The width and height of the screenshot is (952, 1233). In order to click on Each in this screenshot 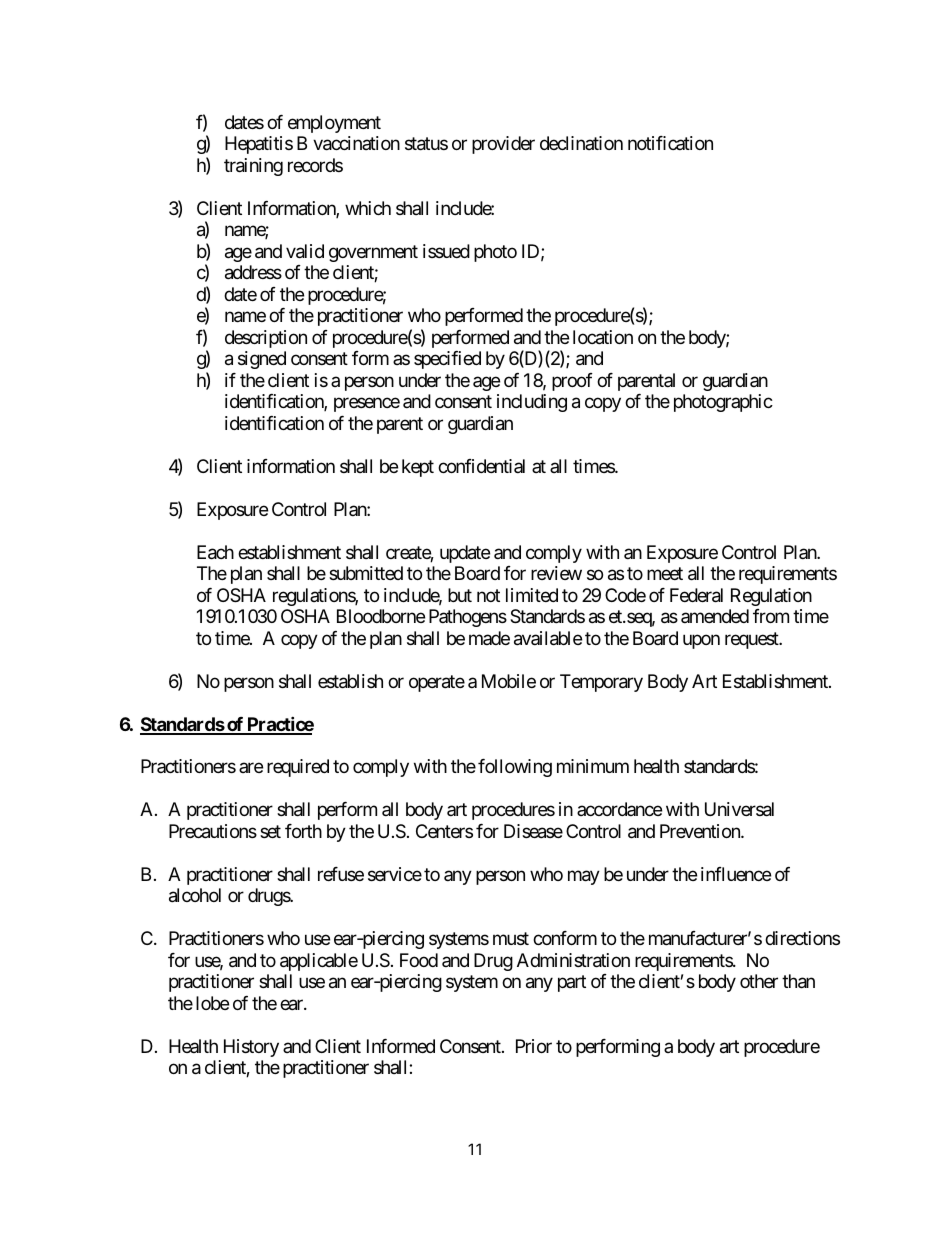, I will do `click(215, 552)`.
